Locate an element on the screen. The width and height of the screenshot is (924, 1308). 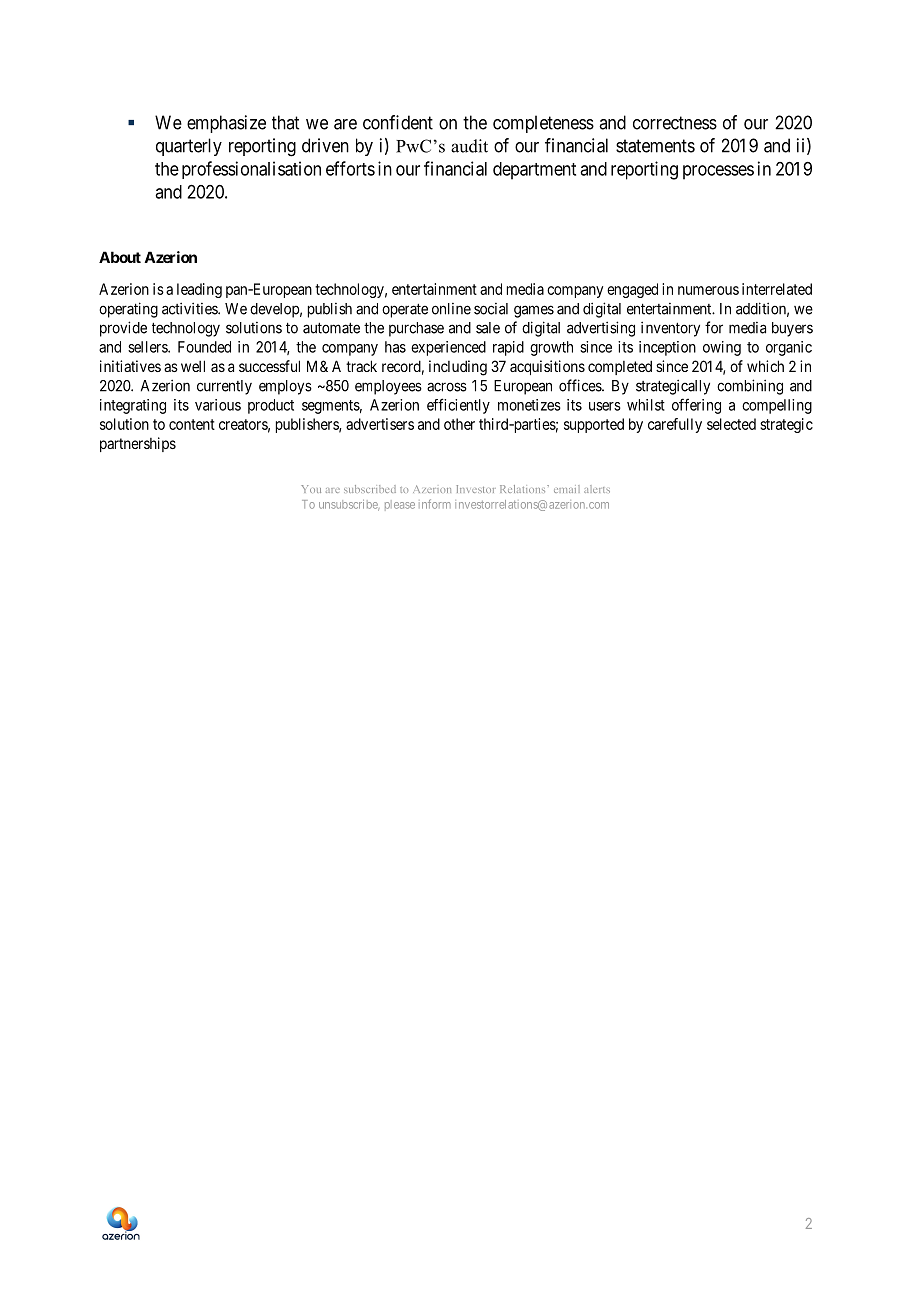
emphasize is located at coordinates (226, 124).
